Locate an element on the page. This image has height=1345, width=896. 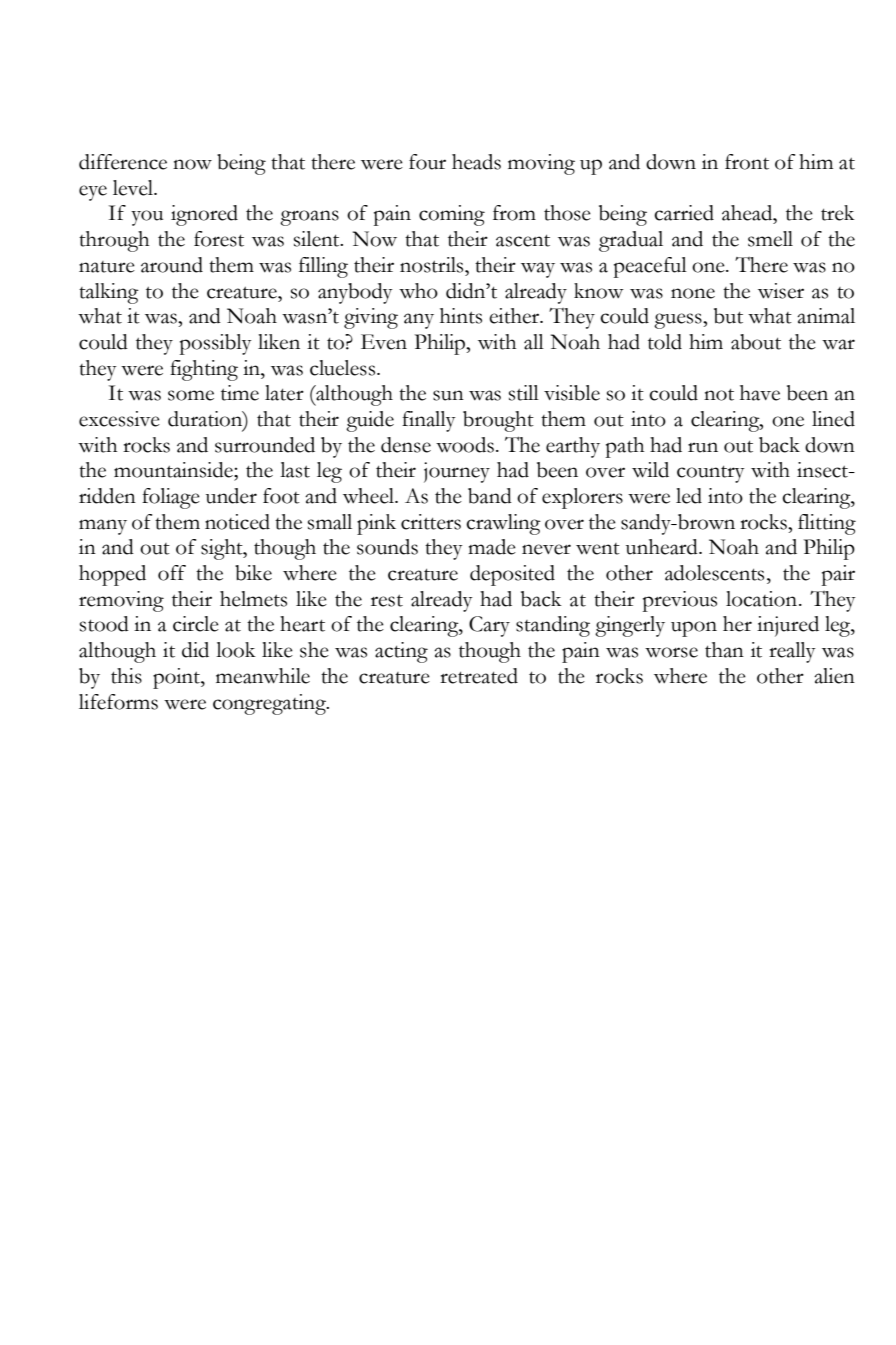
made is located at coordinates (492, 547).
